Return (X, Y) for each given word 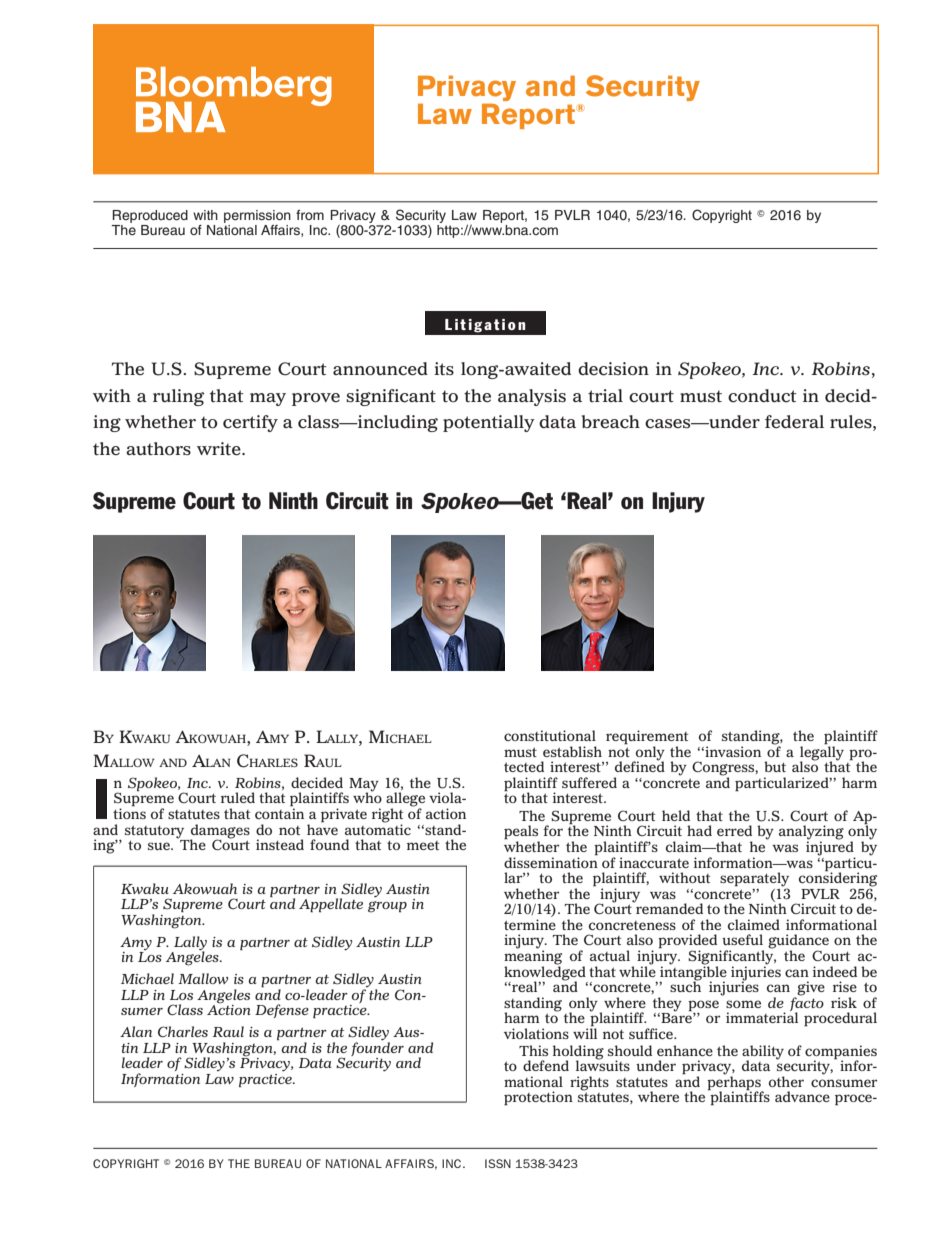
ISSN (498, 1163)
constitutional (550, 735)
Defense (282, 1011)
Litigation (485, 326)
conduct (762, 396)
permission (257, 216)
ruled (238, 797)
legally (822, 753)
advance (802, 1096)
